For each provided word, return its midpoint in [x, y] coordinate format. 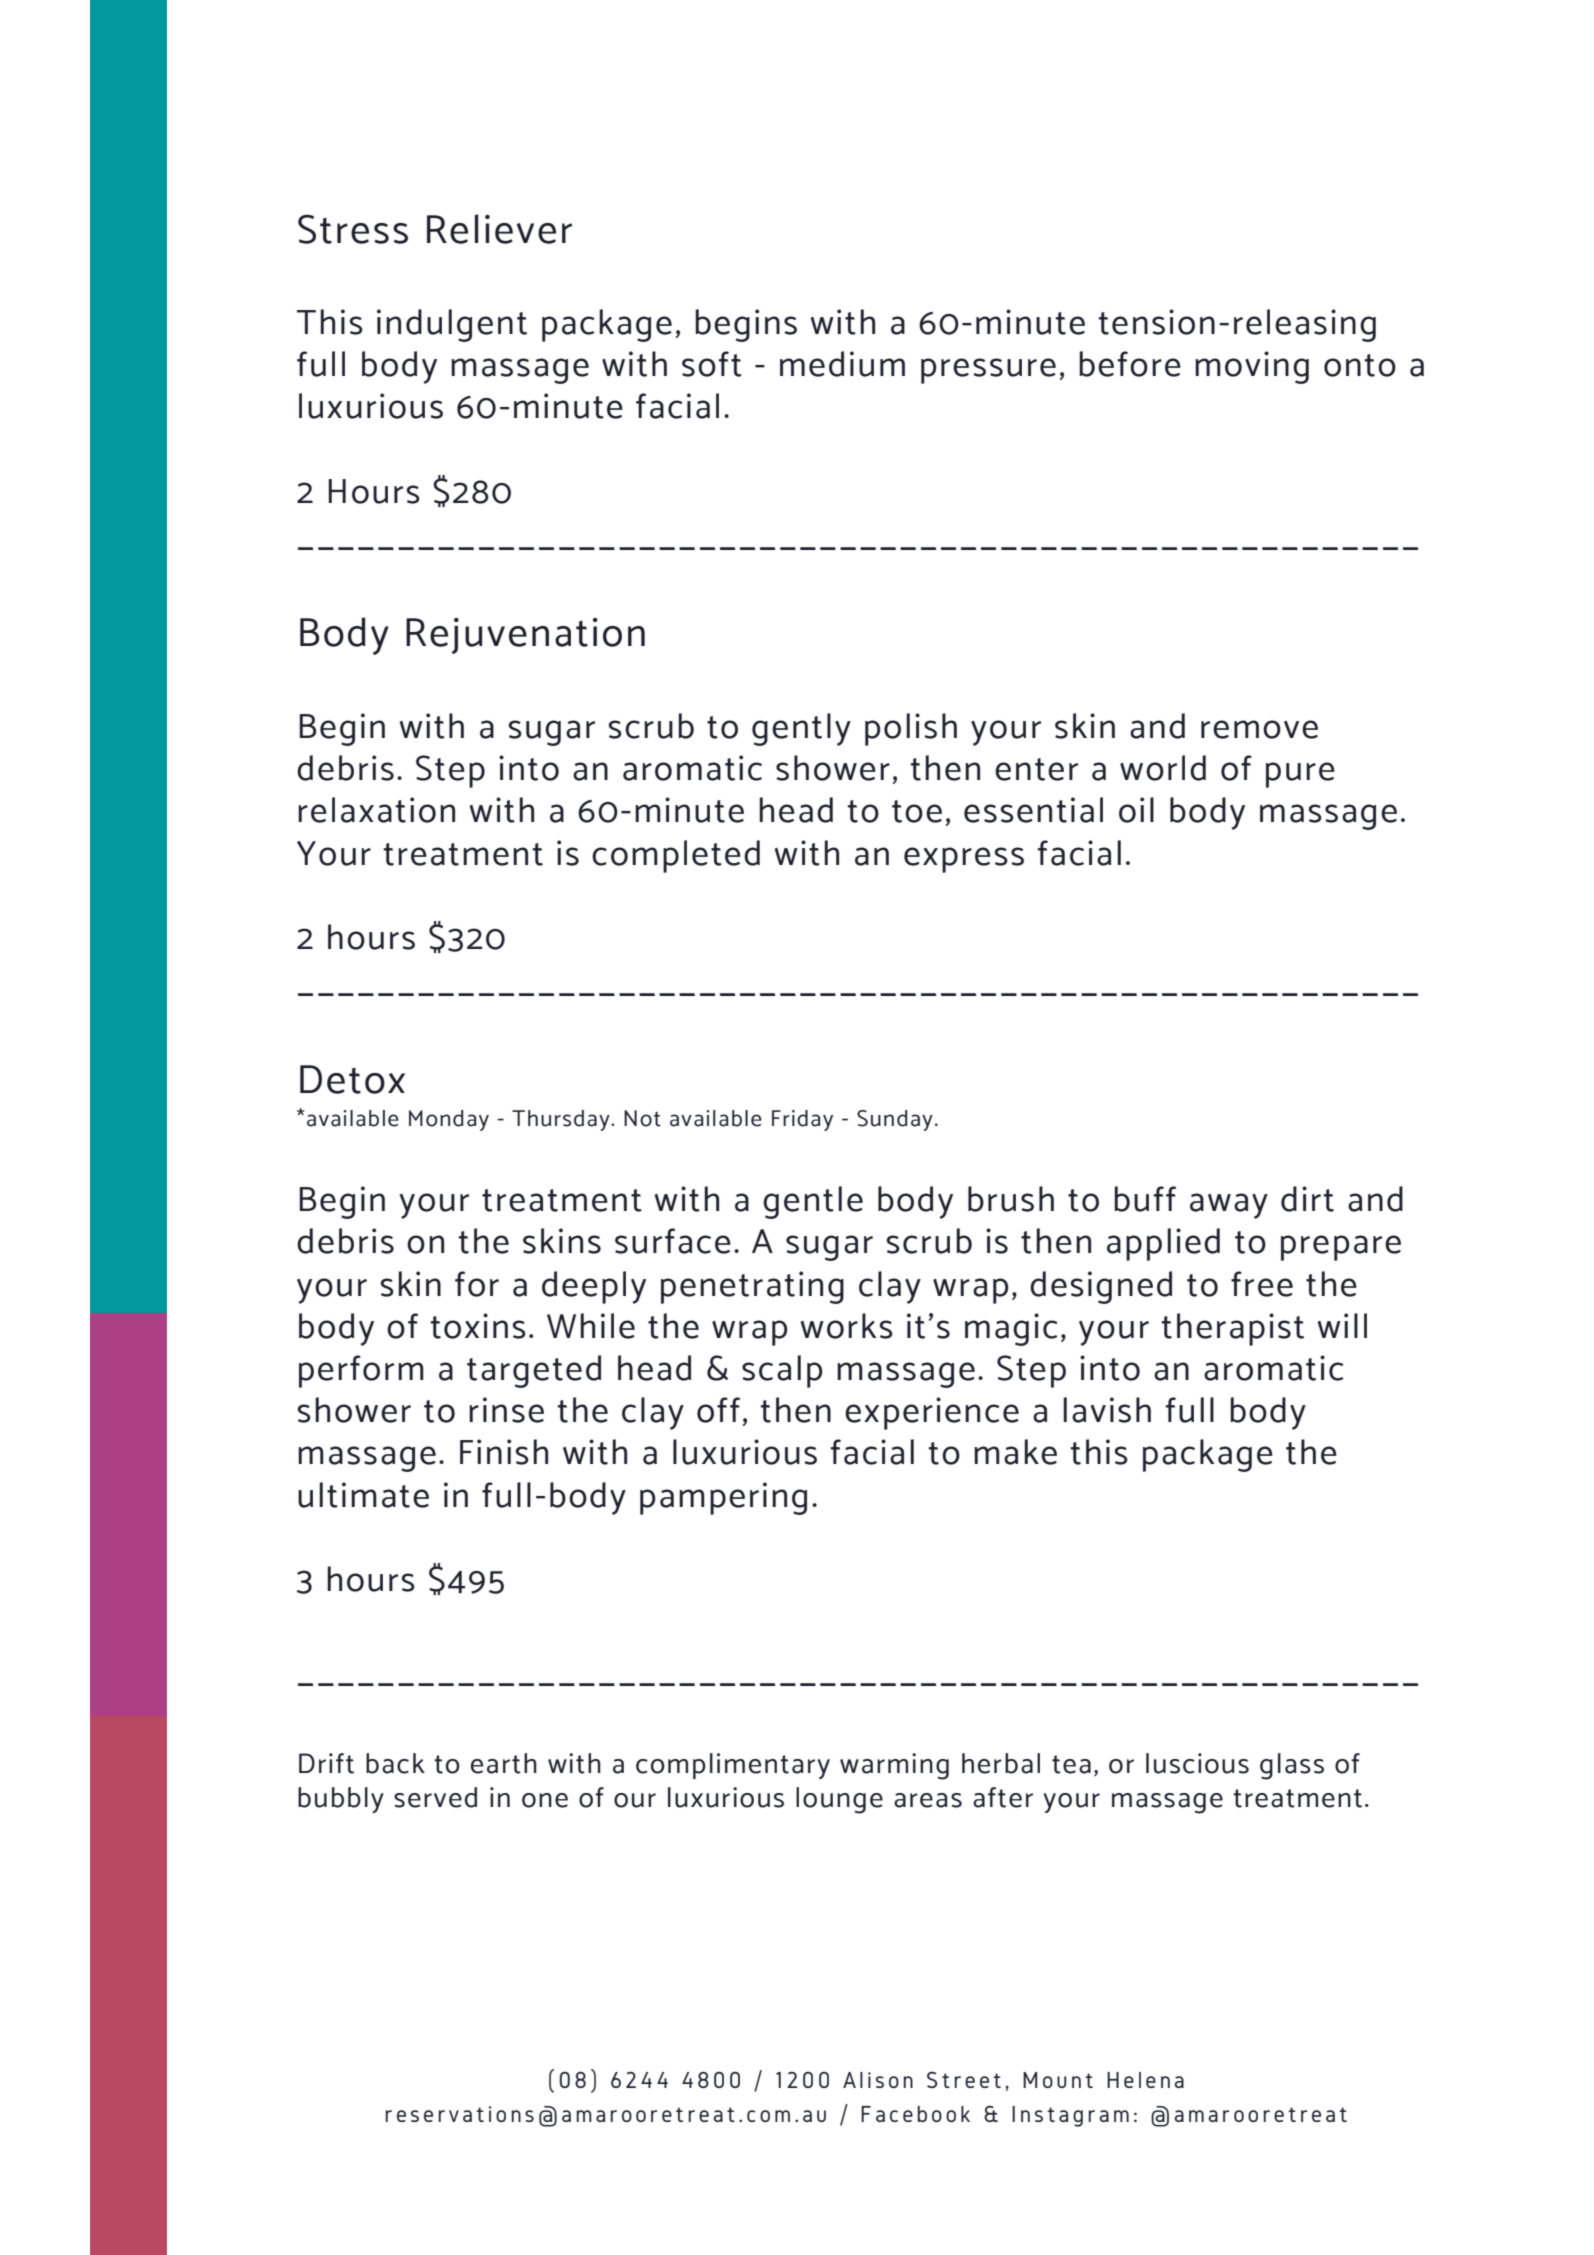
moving [1252, 367]
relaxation [376, 810]
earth [504, 1763]
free [1262, 1284]
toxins [478, 1326]
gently [801, 729]
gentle [813, 1202]
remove [1259, 729]
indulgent [452, 325]
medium [842, 364]
